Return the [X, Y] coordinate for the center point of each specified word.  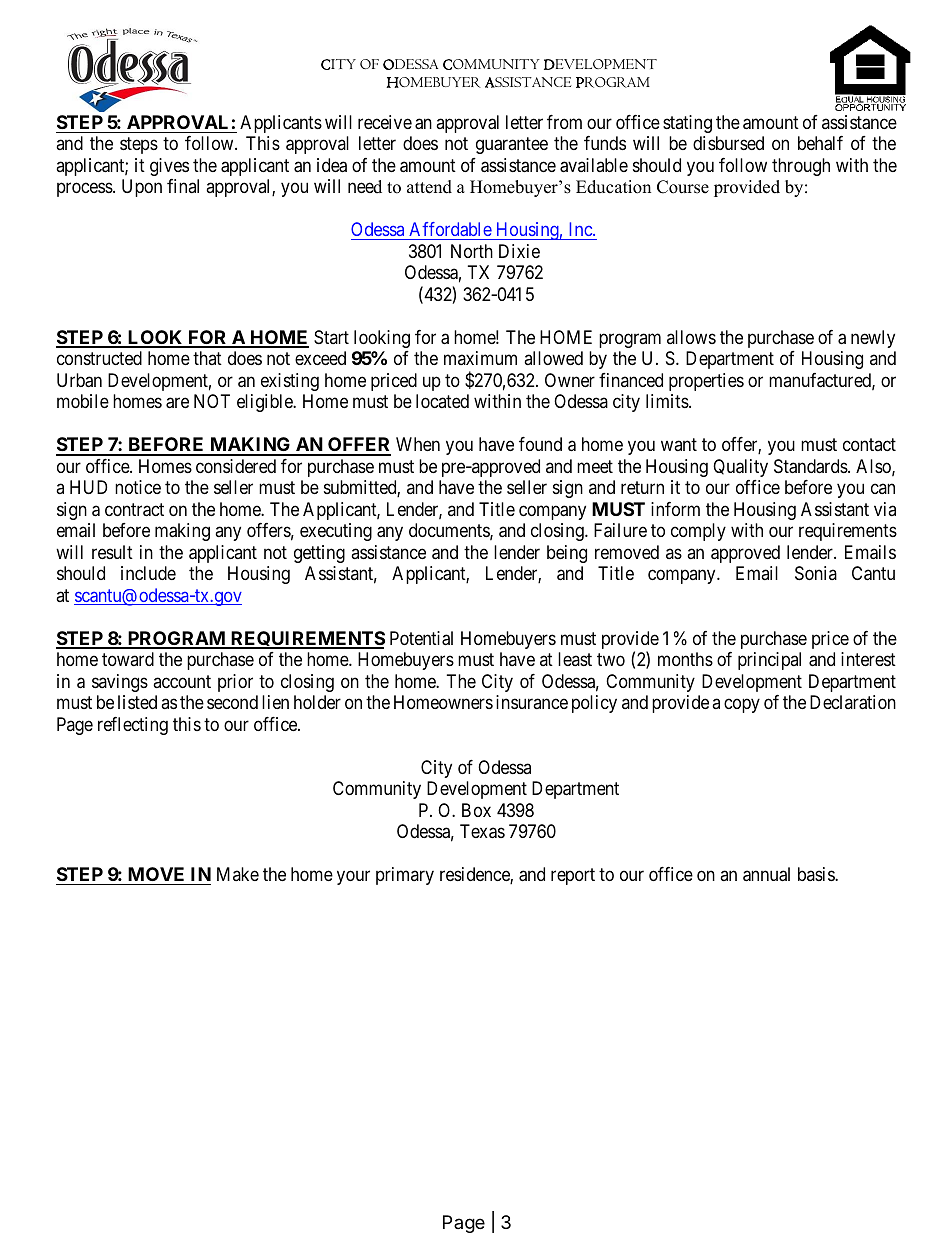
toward [128, 659]
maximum [480, 358]
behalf [820, 143]
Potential [421, 638]
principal [769, 661]
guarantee [512, 146]
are [177, 403]
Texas [482, 831]
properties [706, 382]
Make [238, 874]
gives [169, 167]
